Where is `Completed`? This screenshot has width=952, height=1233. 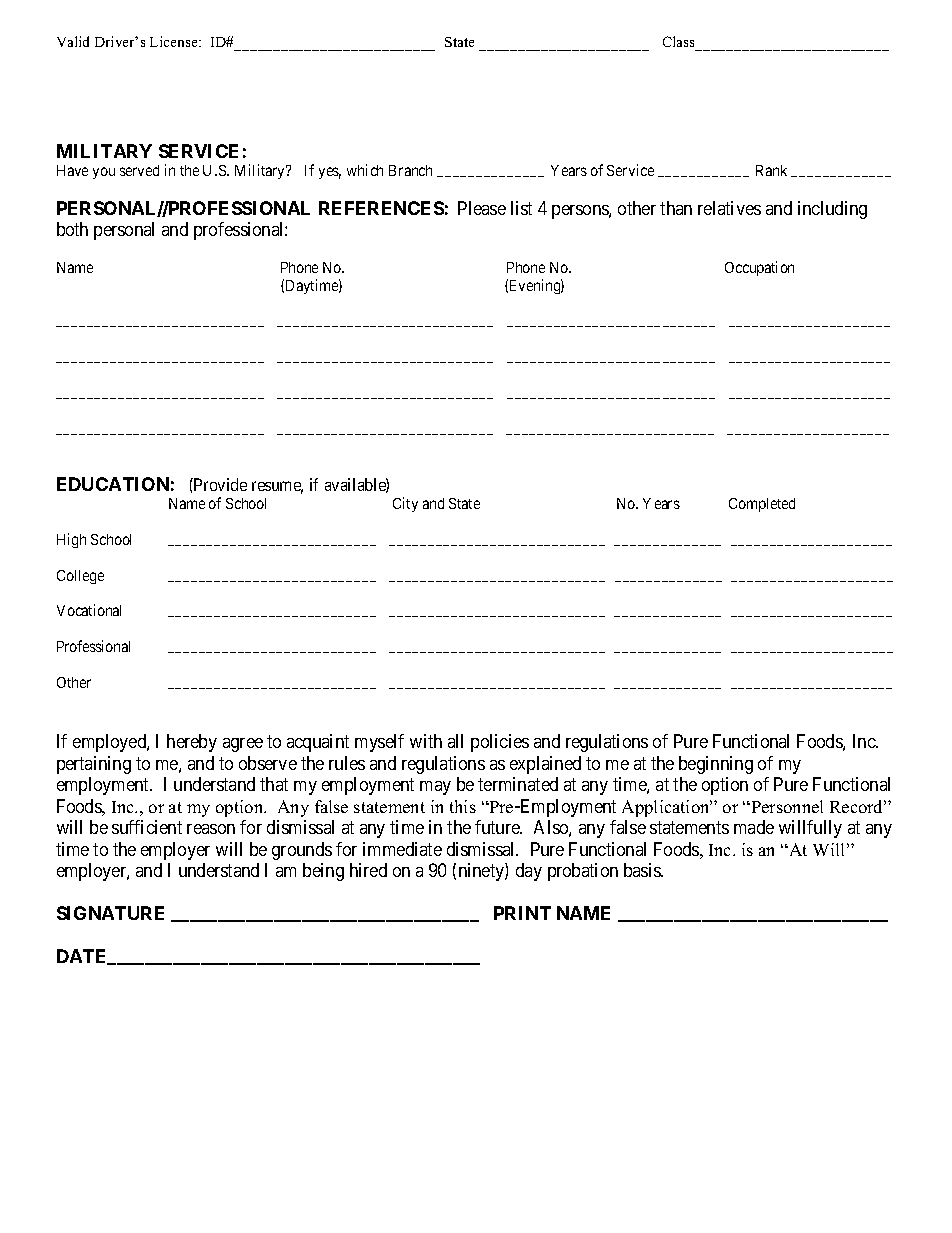
Completed is located at coordinates (762, 505).
